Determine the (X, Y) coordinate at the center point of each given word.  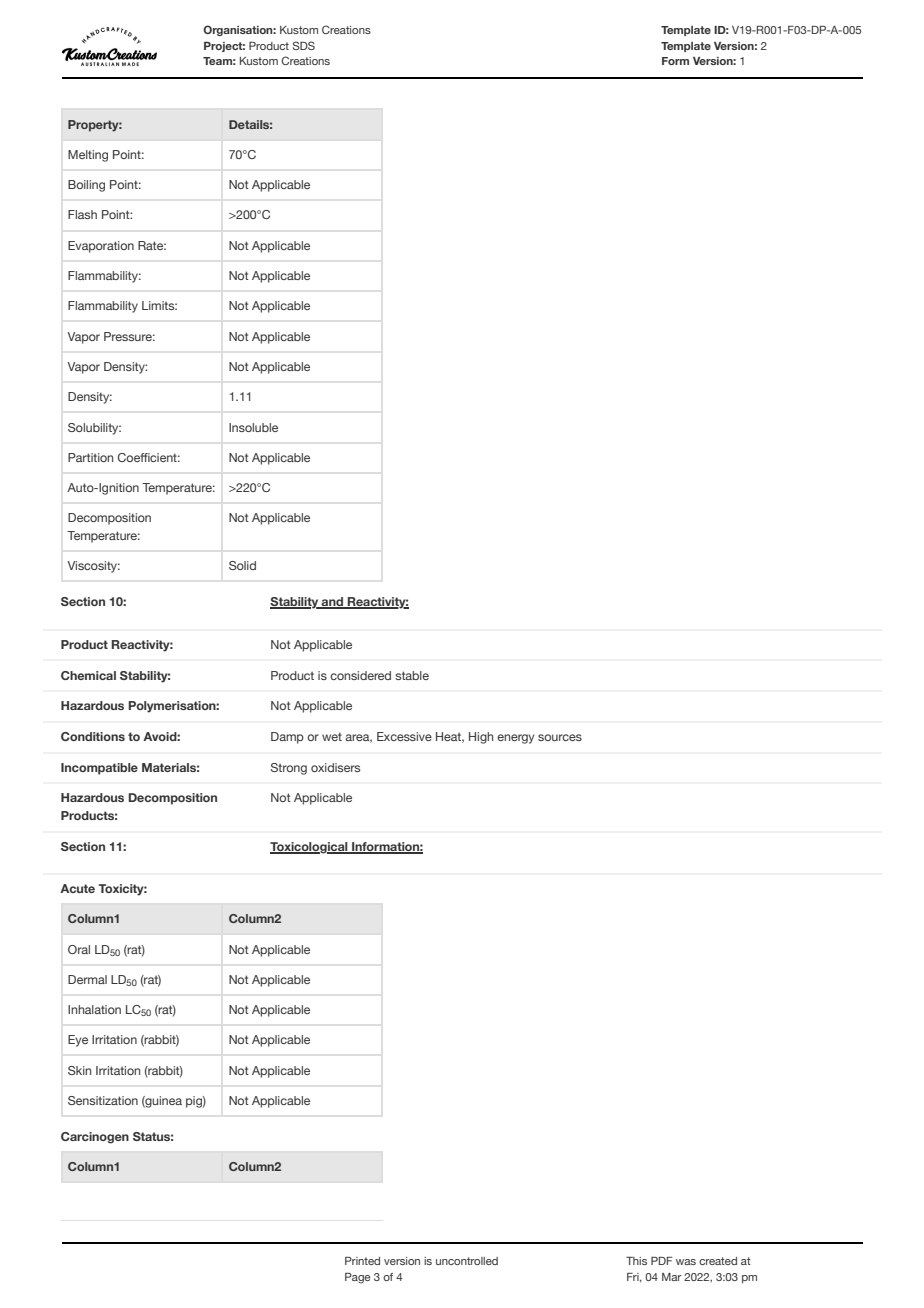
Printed (362, 1261)
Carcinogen (95, 1138)
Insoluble (253, 427)
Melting (88, 156)
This (636, 1261)
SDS (304, 45)
